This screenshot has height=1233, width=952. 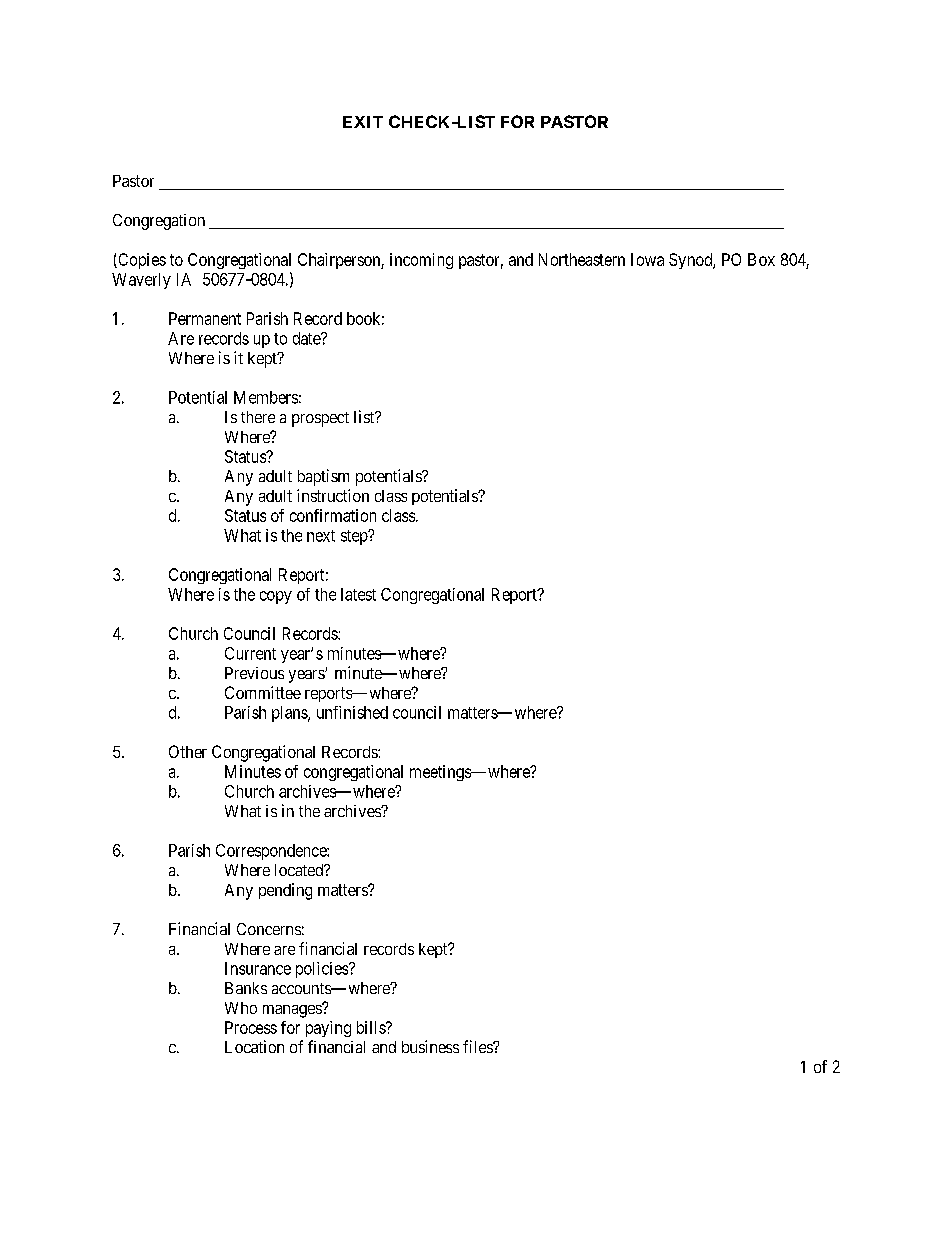 What do you see at coordinates (430, 1046) in the screenshot?
I see `business` at bounding box center [430, 1046].
